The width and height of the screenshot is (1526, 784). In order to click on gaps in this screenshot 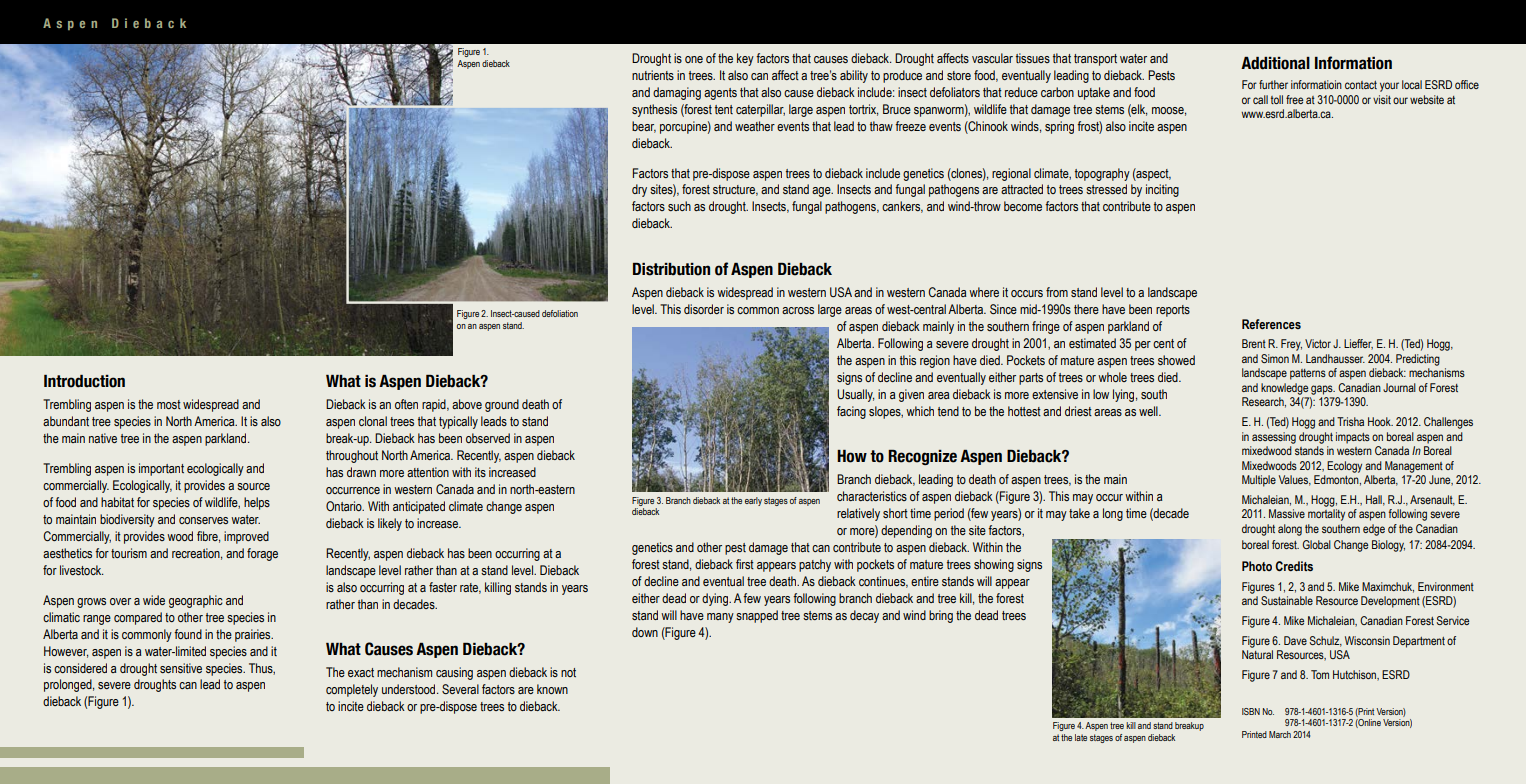, I will do `click(1323, 390)`.
